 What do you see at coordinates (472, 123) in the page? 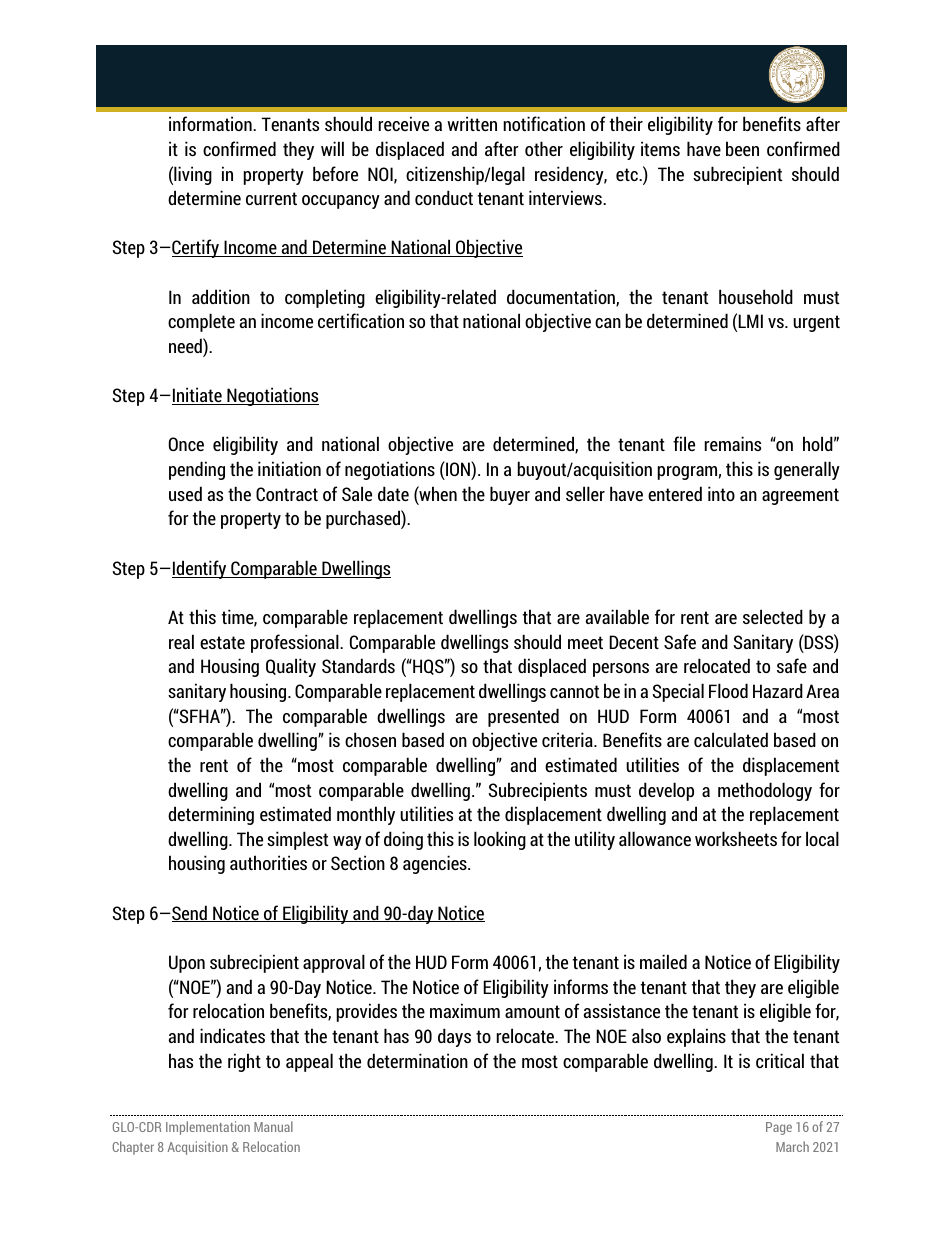
I see `written` at bounding box center [472, 123].
